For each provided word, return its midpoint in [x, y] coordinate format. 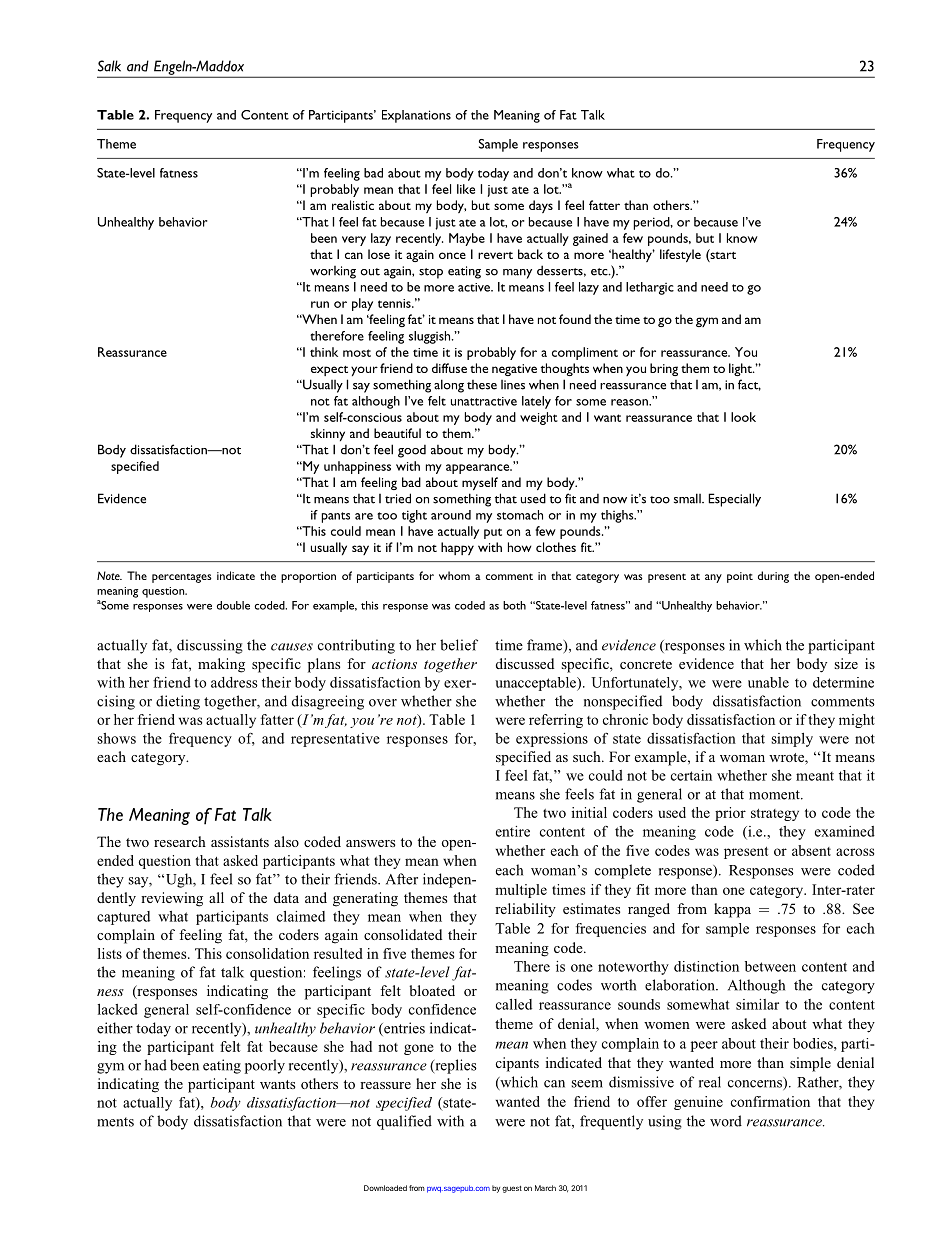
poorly [265, 1066]
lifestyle [680, 255]
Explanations [416, 116]
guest [512, 1189]
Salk [109, 66]
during [773, 577]
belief [459, 645]
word [726, 1121]
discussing [210, 646]
